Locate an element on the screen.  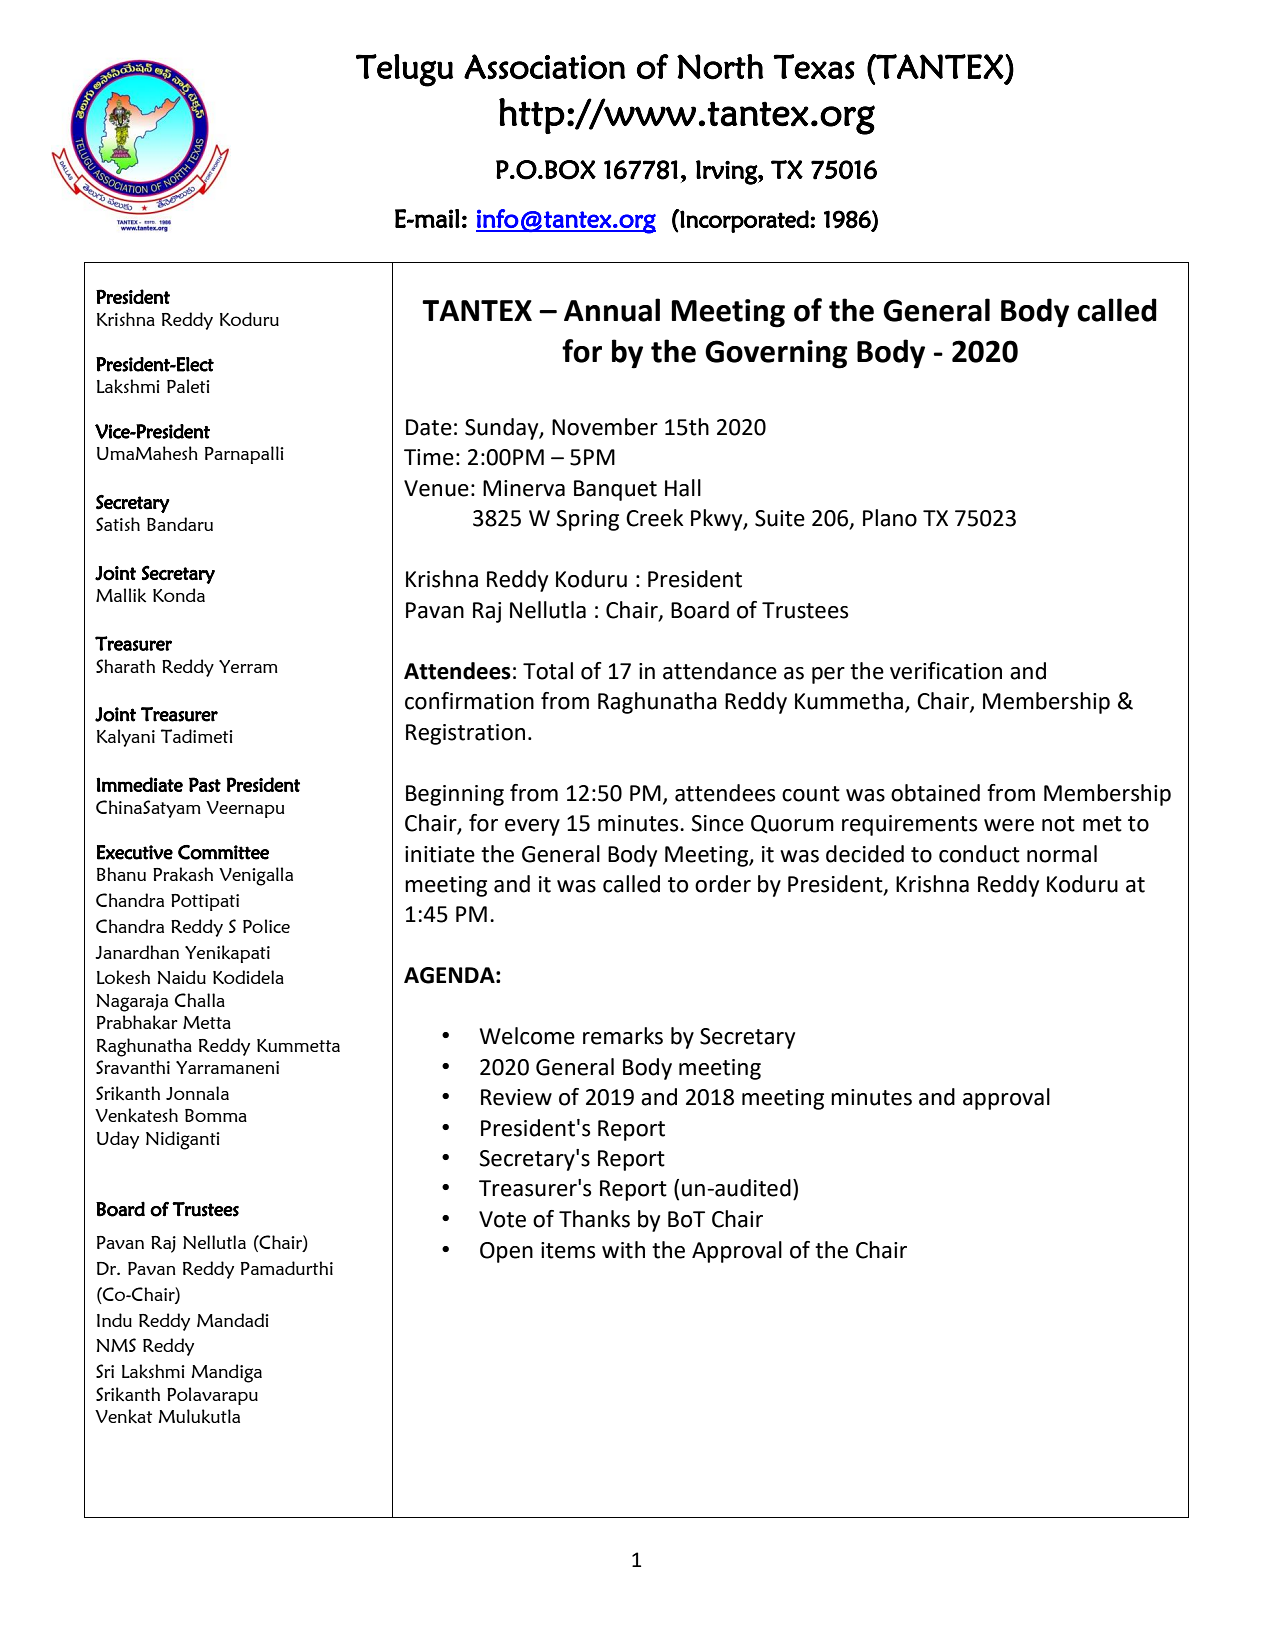
verification is located at coordinates (946, 671).
